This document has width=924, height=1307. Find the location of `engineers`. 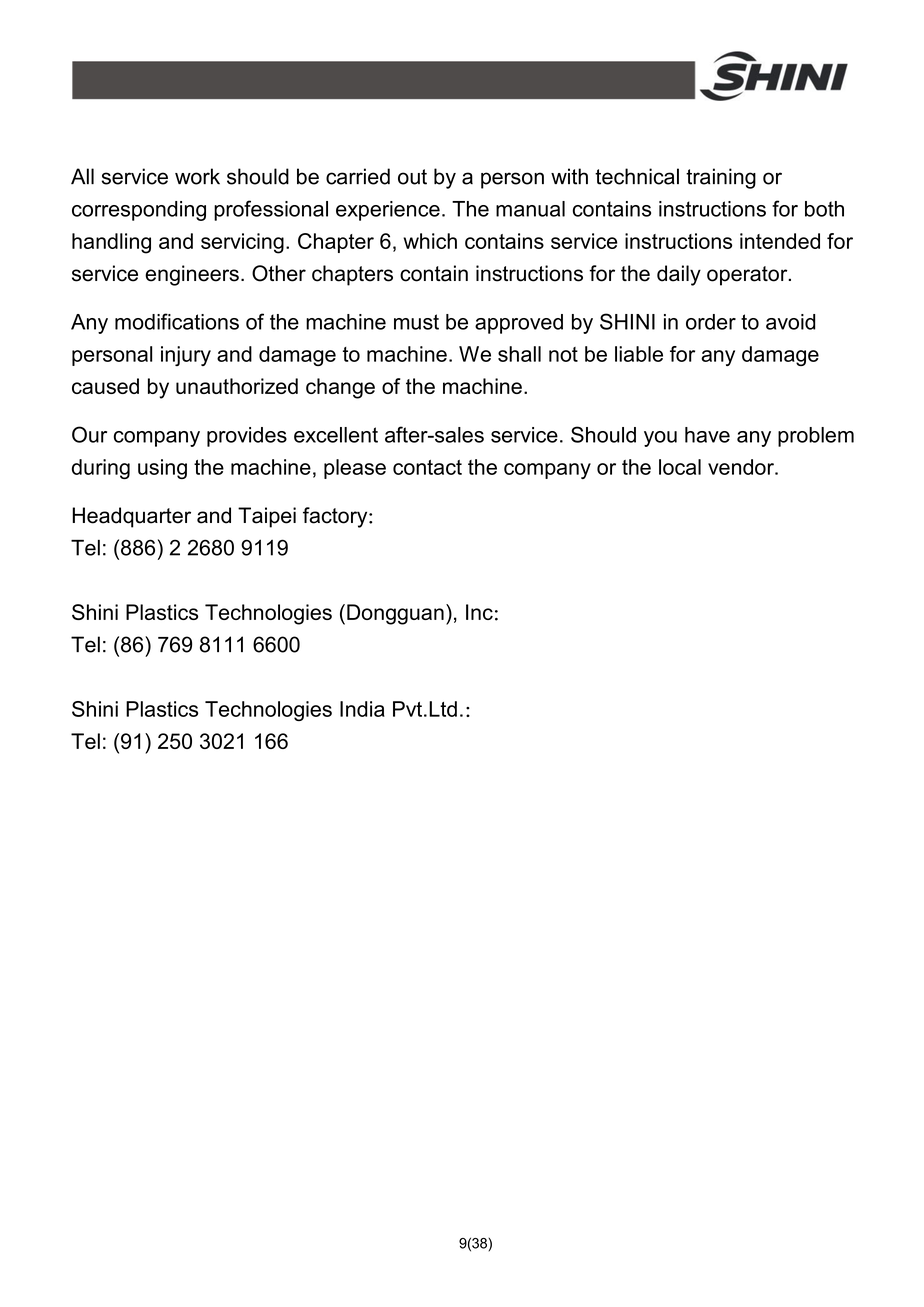

engineers is located at coordinates (192, 275).
